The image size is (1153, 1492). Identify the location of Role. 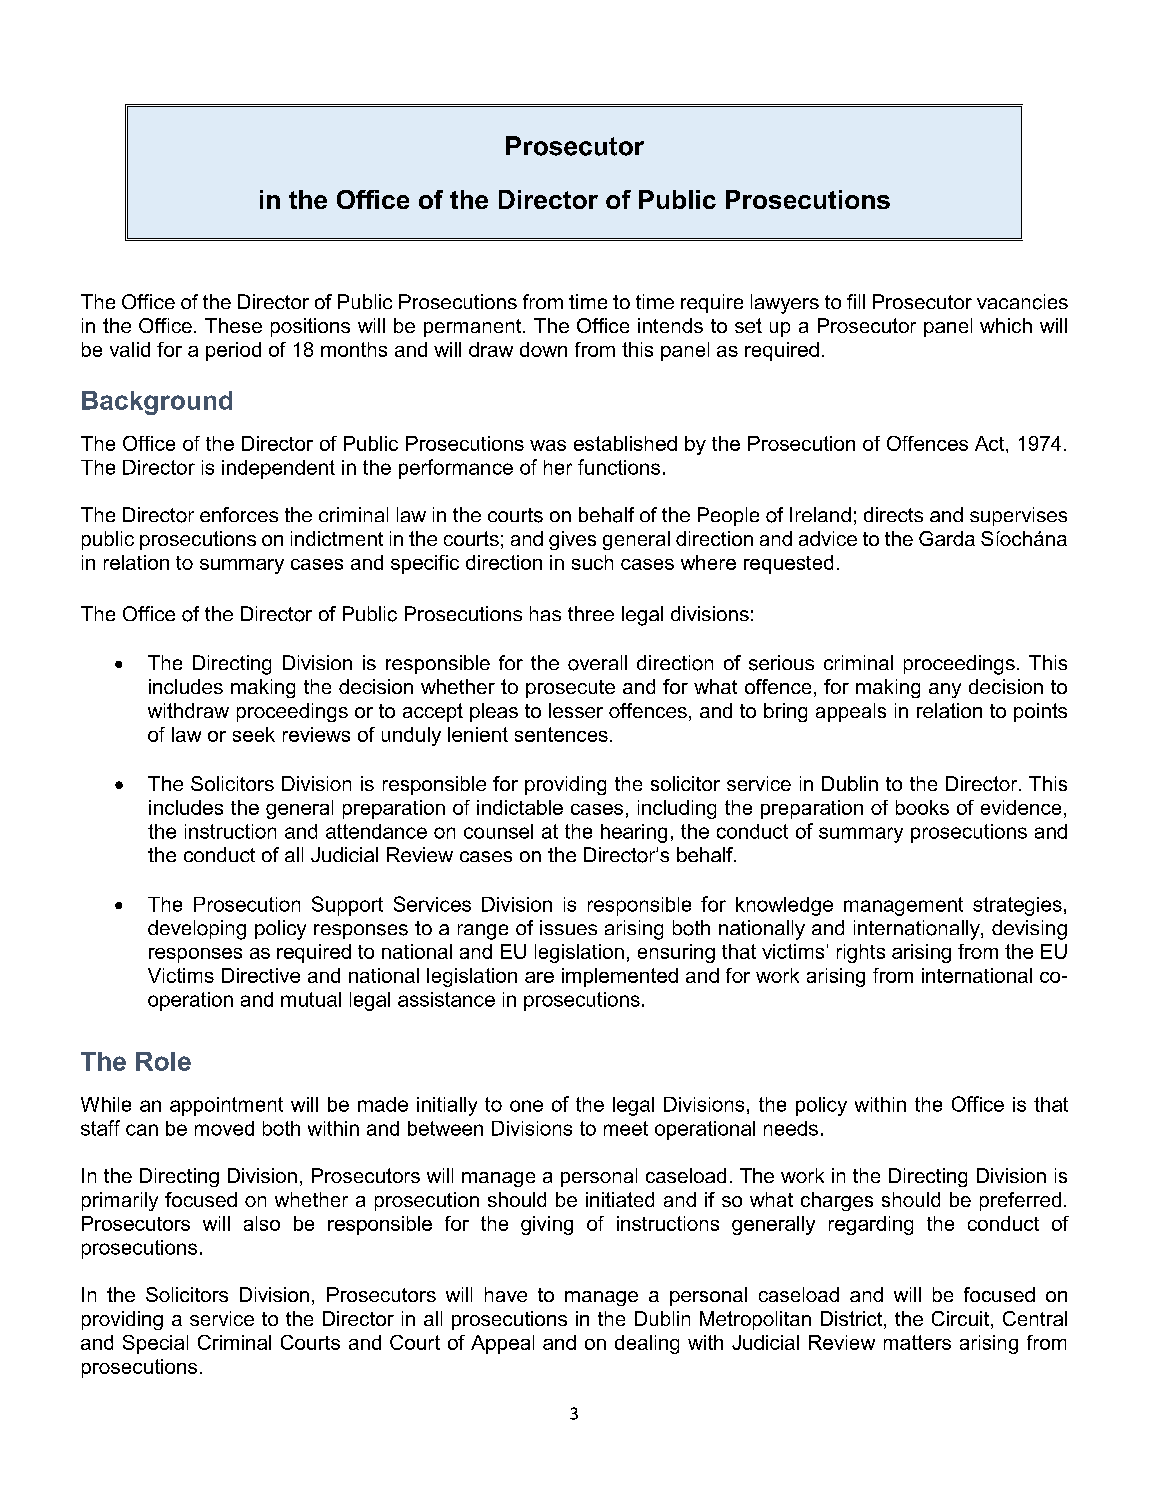
(163, 1061).
